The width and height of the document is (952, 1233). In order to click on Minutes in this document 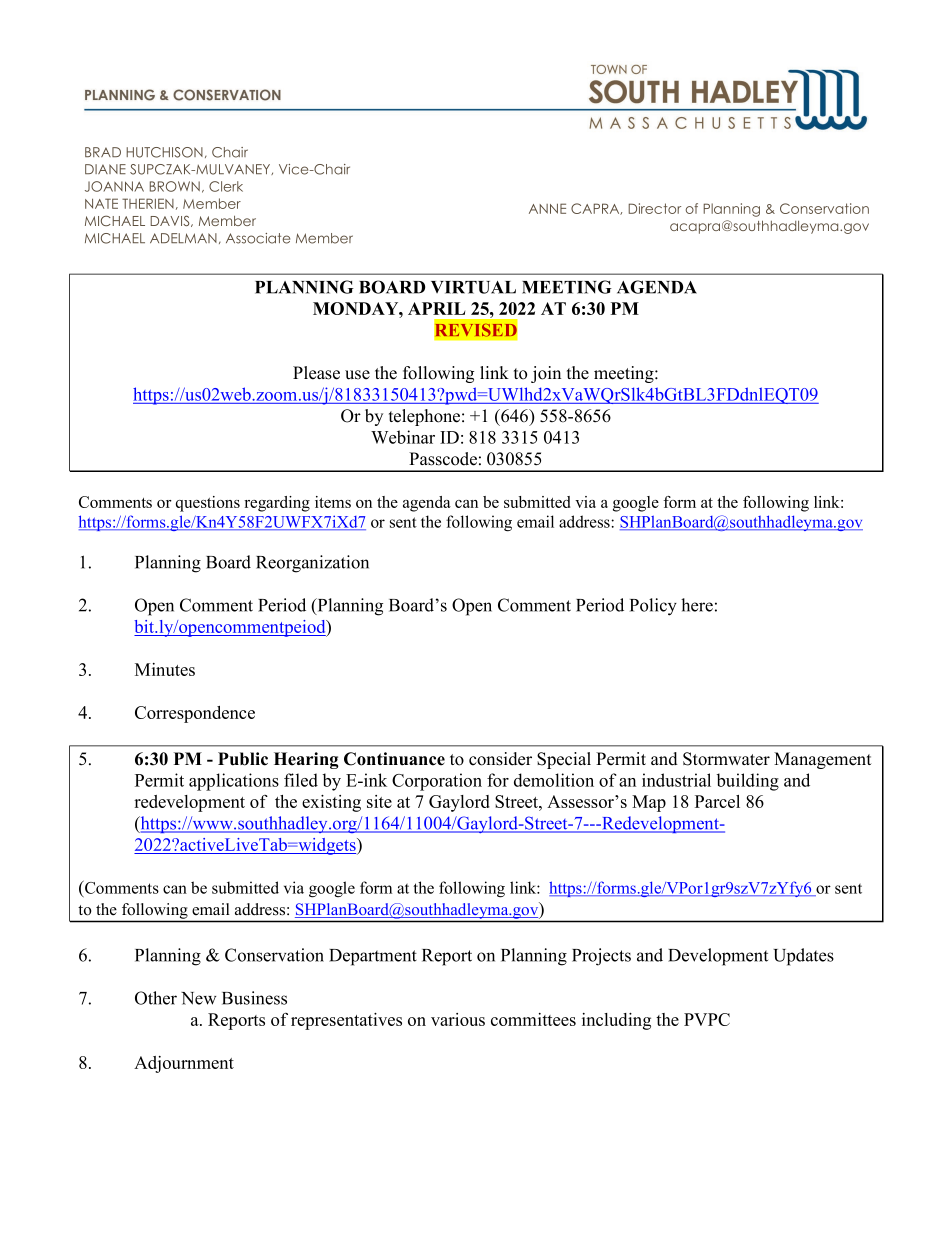, I will do `click(165, 669)`.
